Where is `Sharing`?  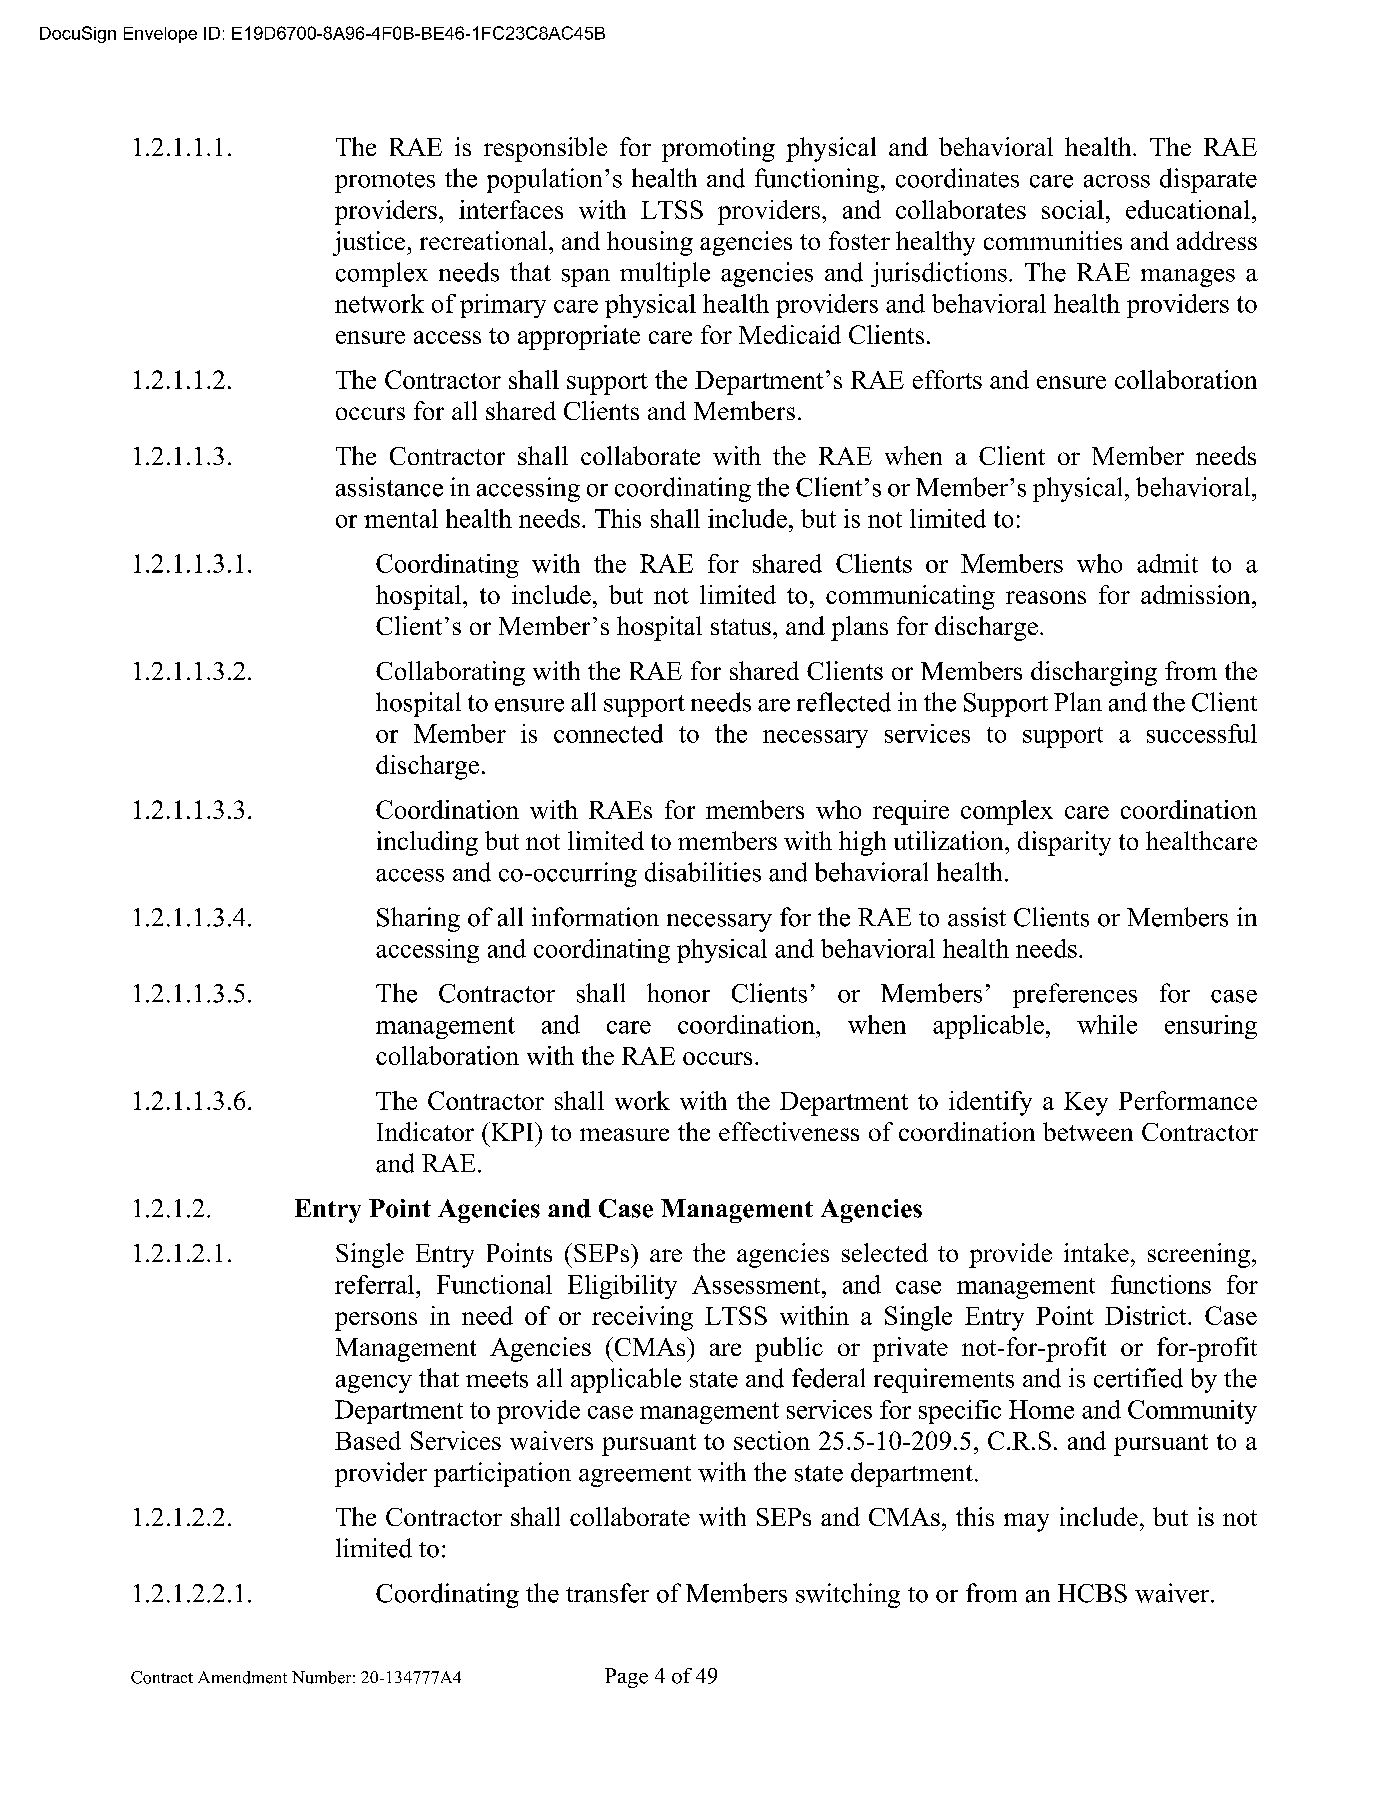
Sharing is located at coordinates (418, 919).
